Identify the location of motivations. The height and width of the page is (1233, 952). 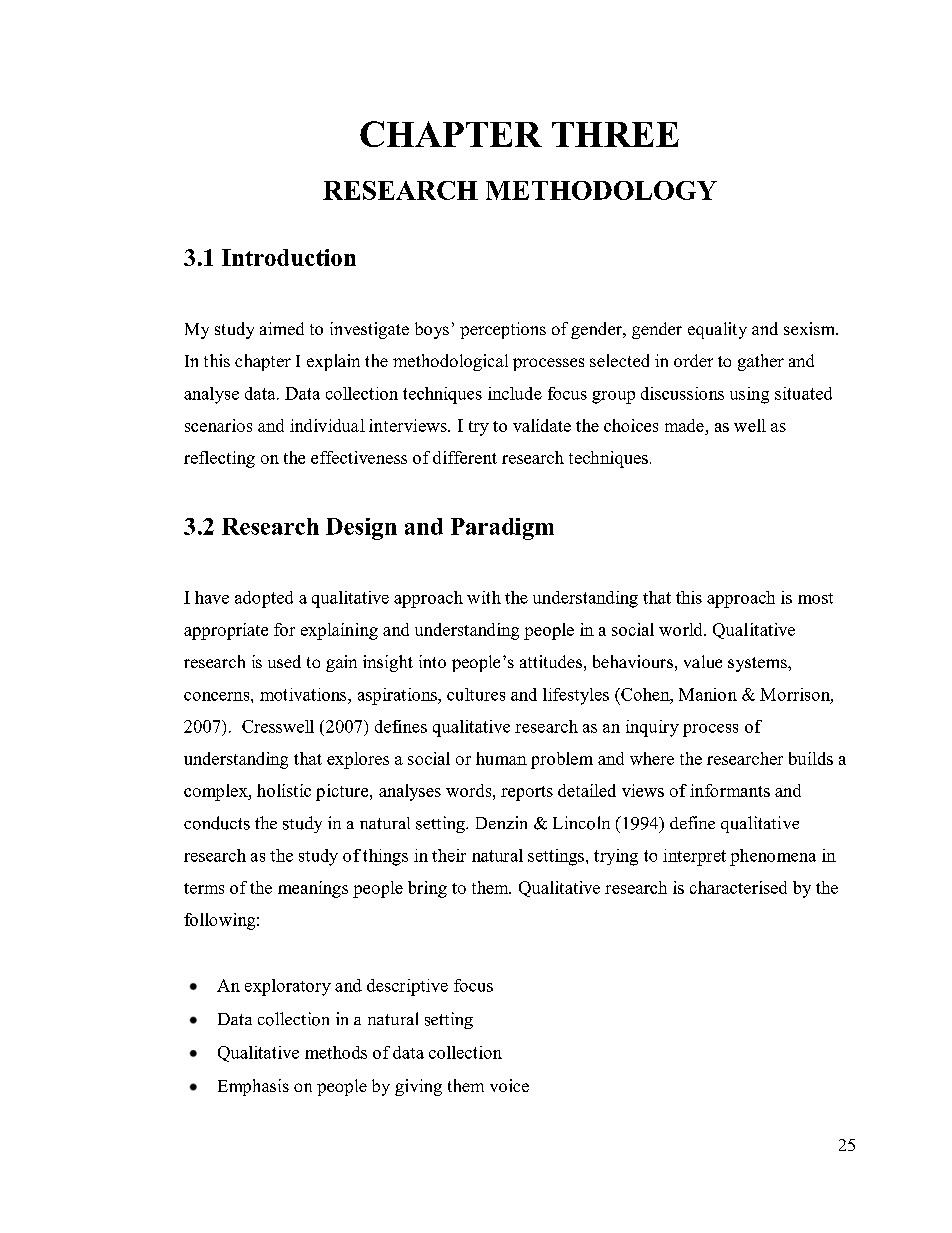
(304, 694).
